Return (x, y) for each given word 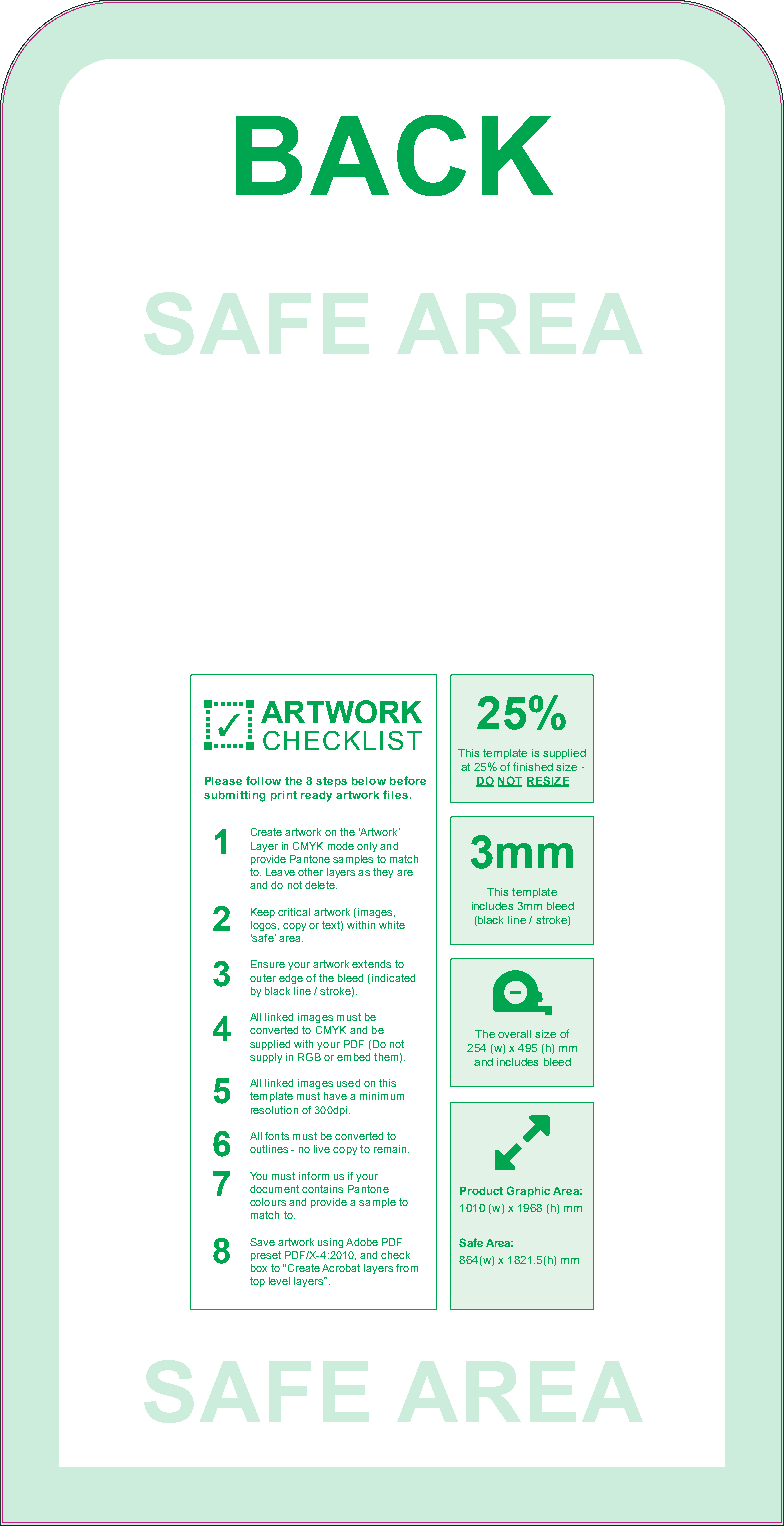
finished (533, 766)
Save (262, 1242)
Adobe (362, 1242)
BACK (394, 155)
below (369, 781)
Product (481, 1191)
